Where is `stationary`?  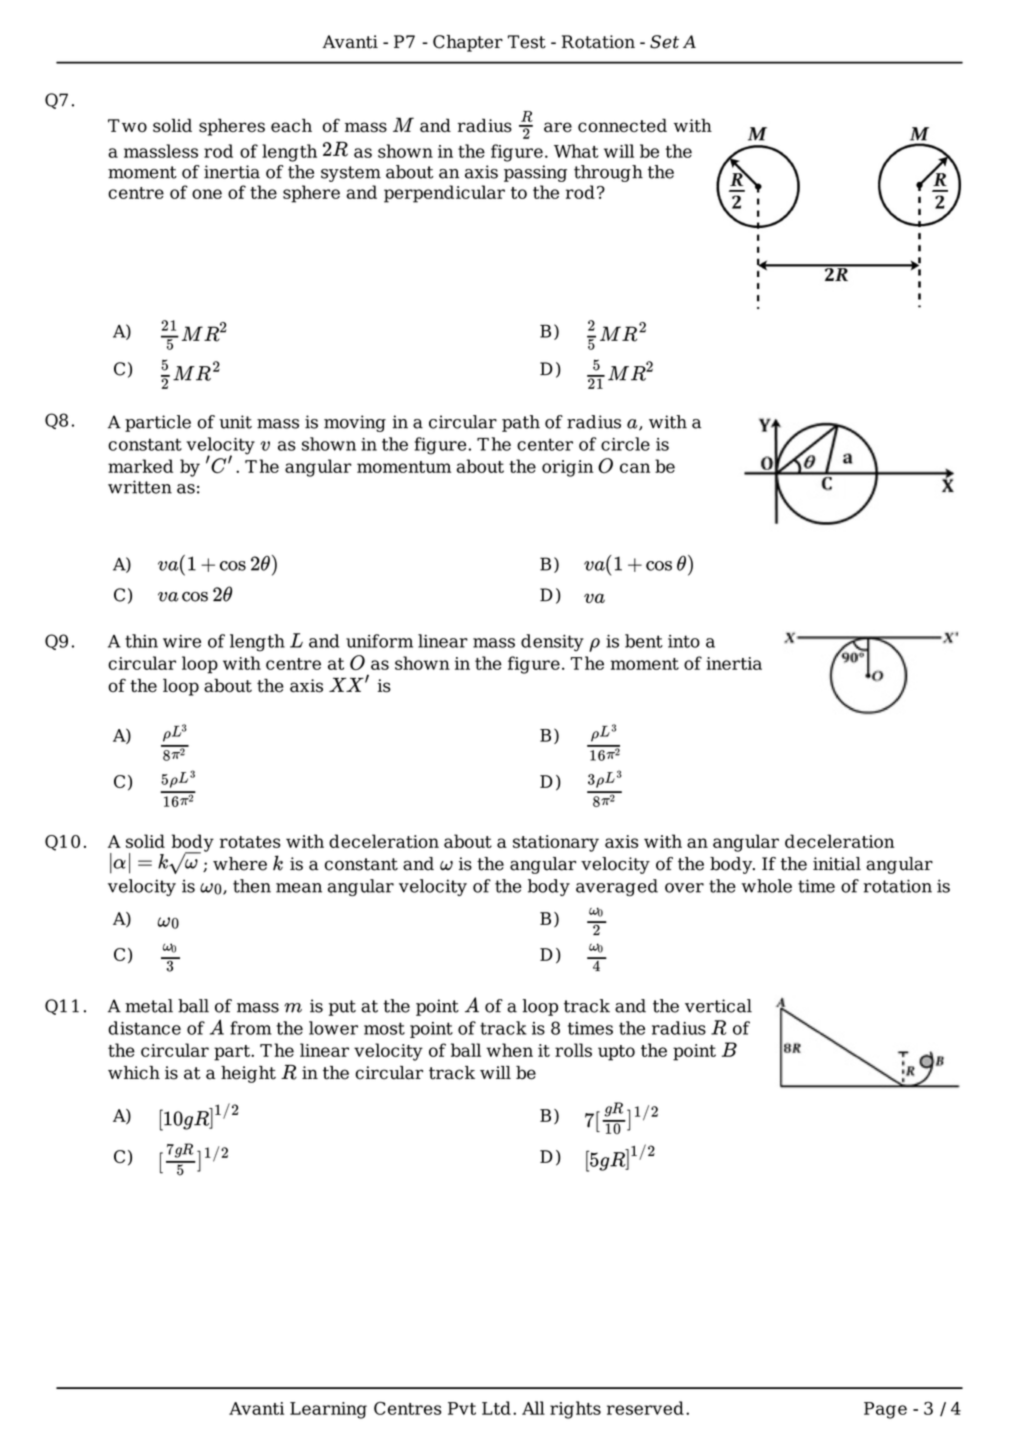
stationary is located at coordinates (556, 843).
